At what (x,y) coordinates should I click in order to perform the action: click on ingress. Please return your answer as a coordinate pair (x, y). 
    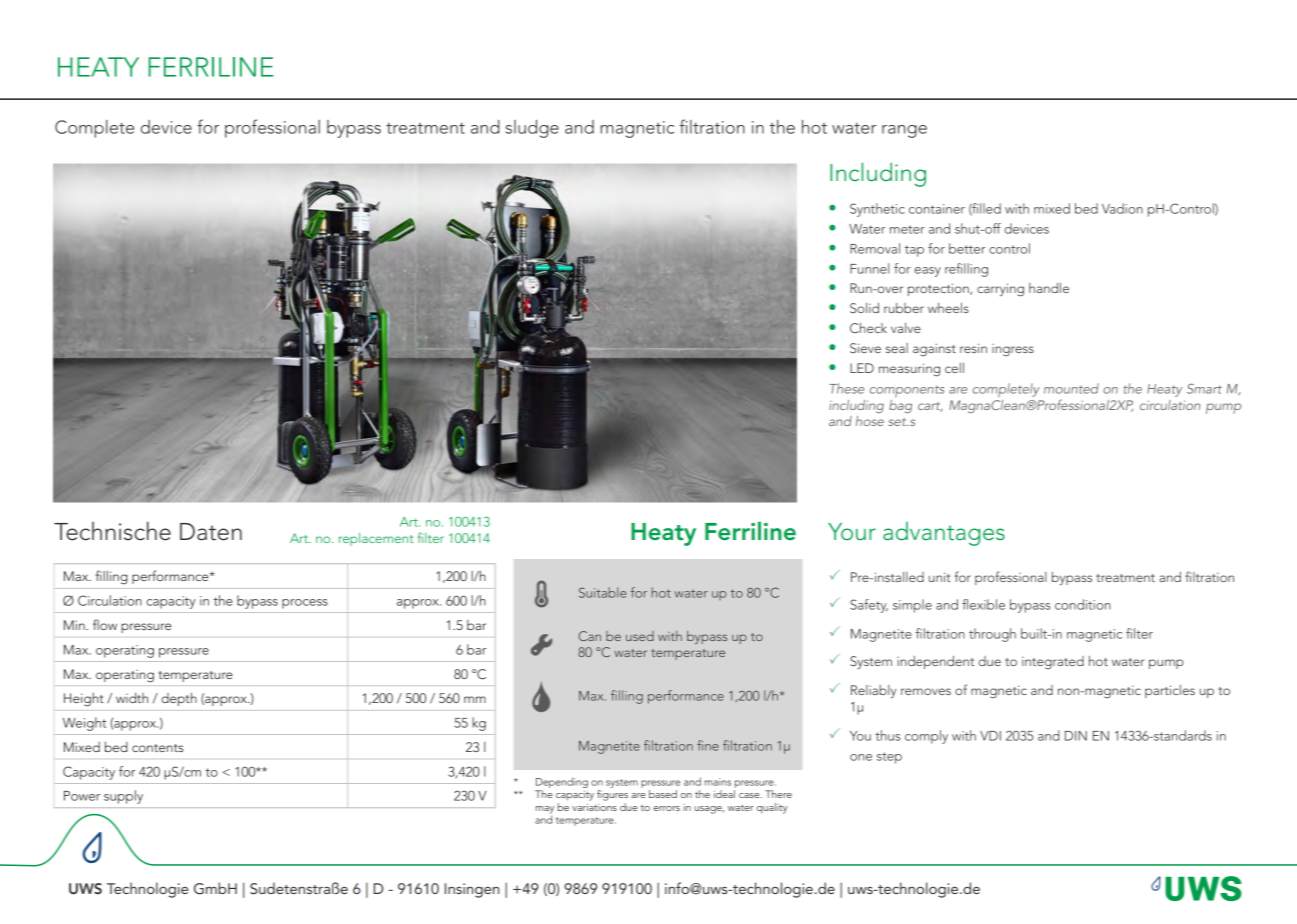
    Looking at the image, I should click on (1013, 350).
